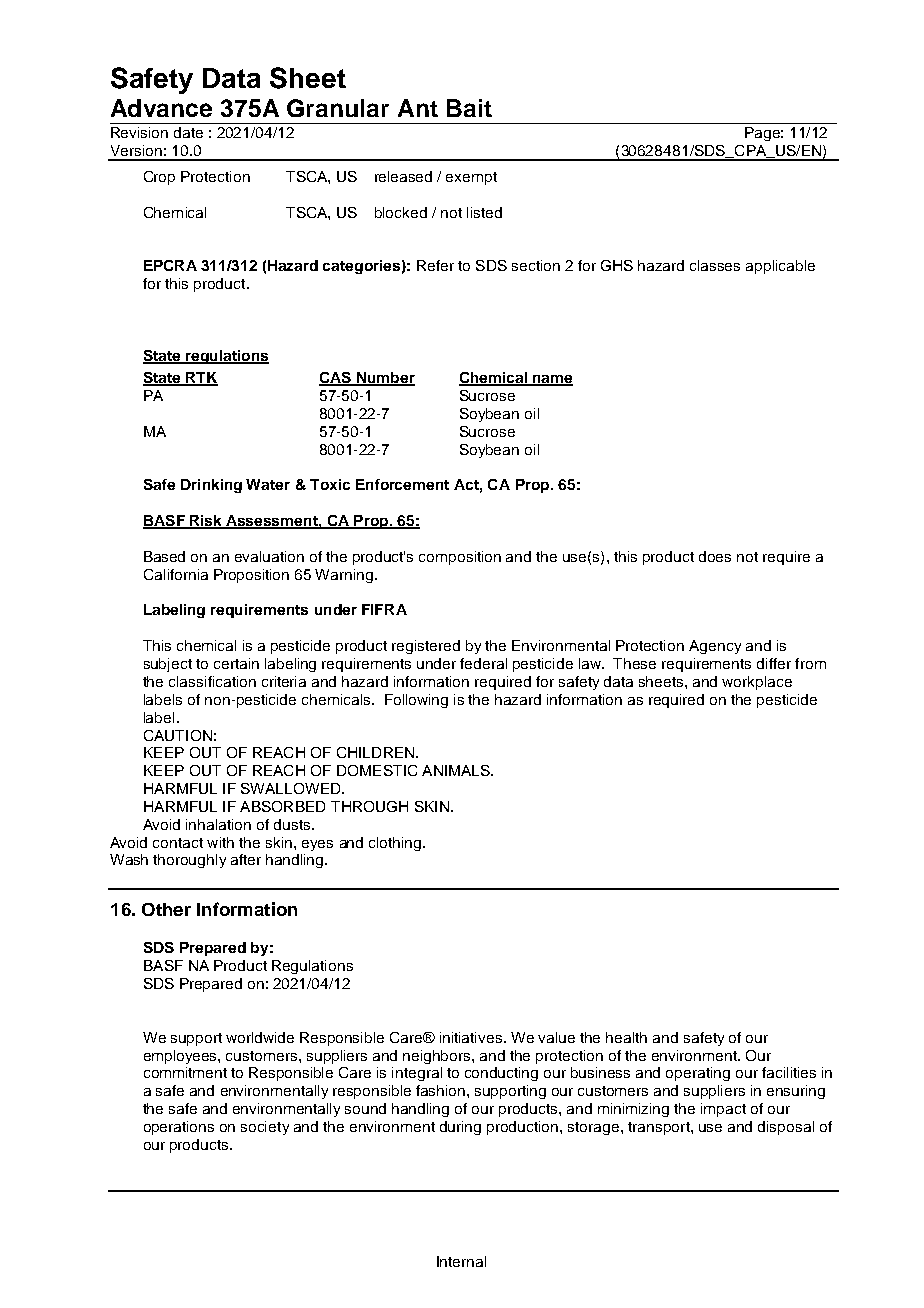 This document has width=924, height=1308. Describe the element at coordinates (166, 909) in the document. I see `Other` at that location.
